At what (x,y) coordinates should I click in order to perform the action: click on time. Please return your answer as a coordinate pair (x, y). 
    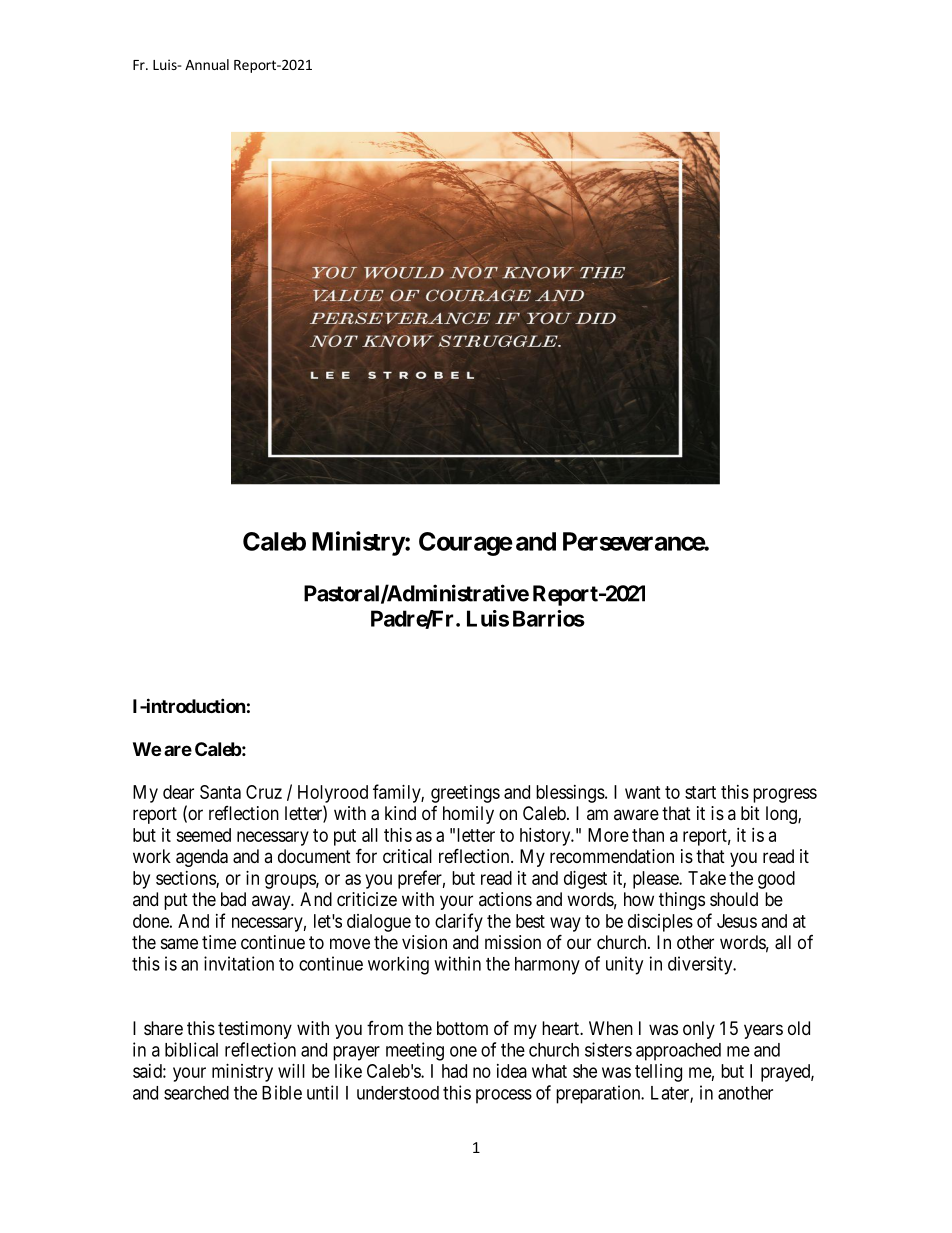
    Looking at the image, I should click on (219, 942).
